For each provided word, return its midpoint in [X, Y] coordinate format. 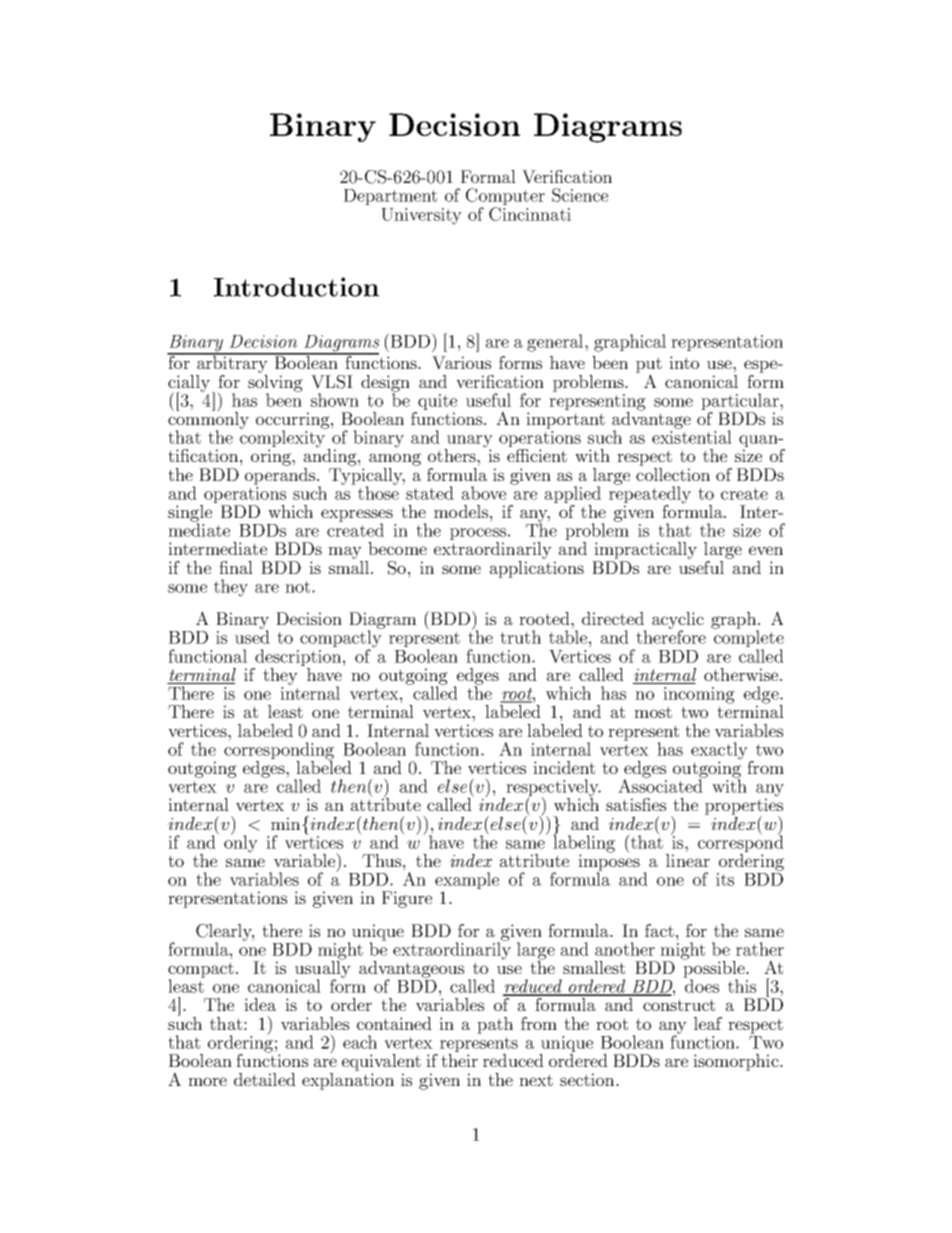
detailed [265, 1079]
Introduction [296, 287]
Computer [505, 198]
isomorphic [737, 1062]
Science [580, 195]
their [459, 1060]
